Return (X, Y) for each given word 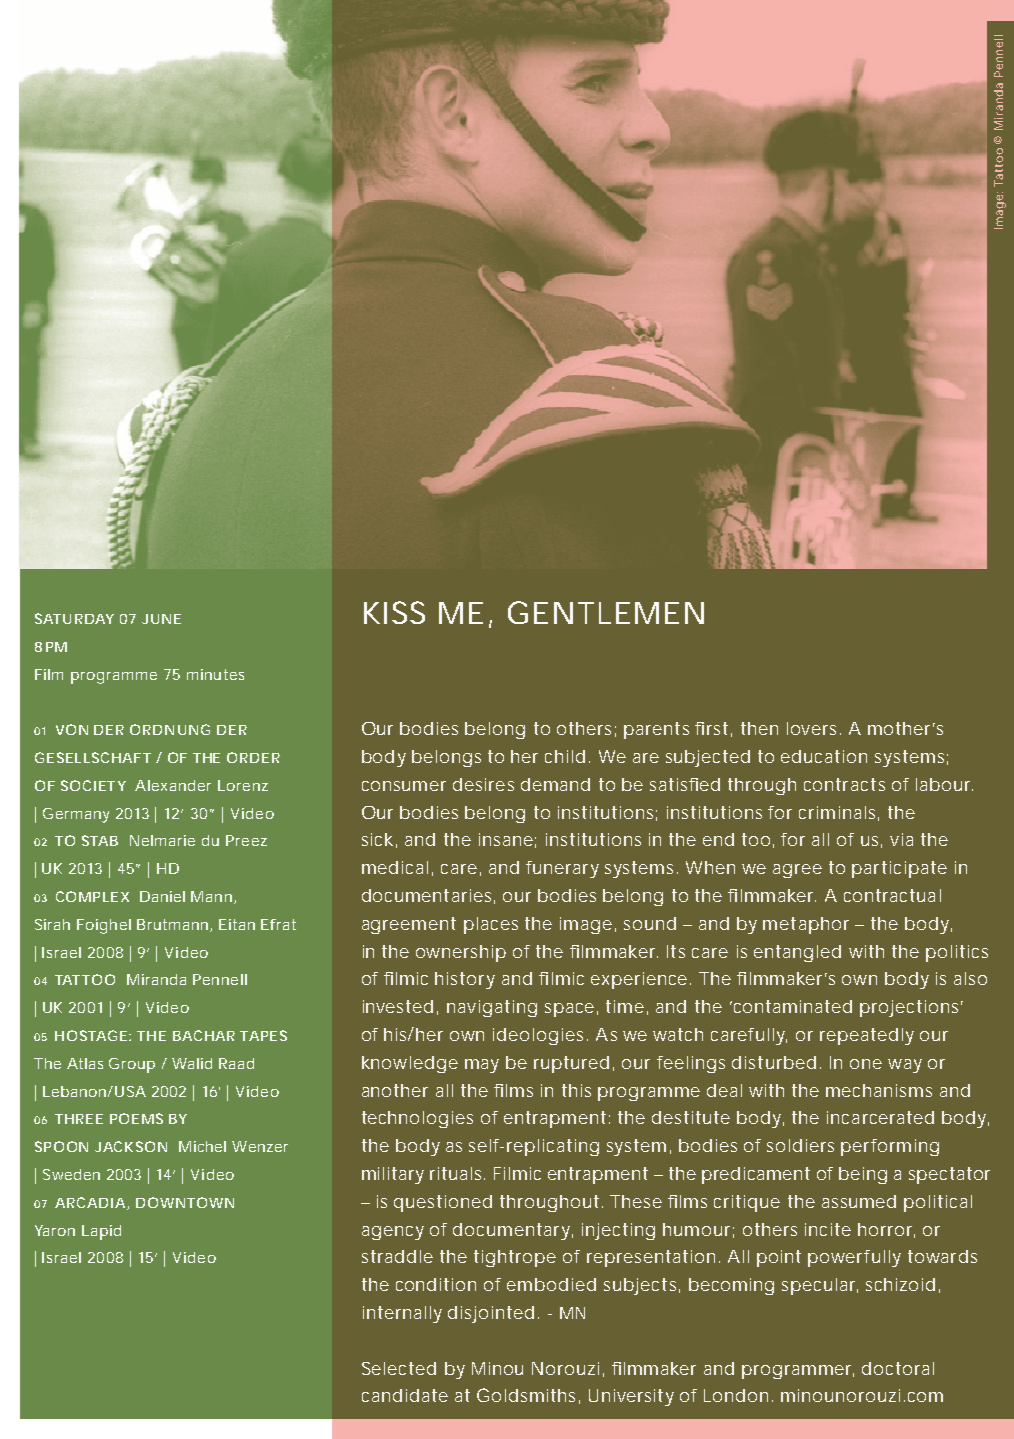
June (161, 619)
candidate (405, 1395)
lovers (814, 728)
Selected (399, 1368)
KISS (394, 612)
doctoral (898, 1368)
